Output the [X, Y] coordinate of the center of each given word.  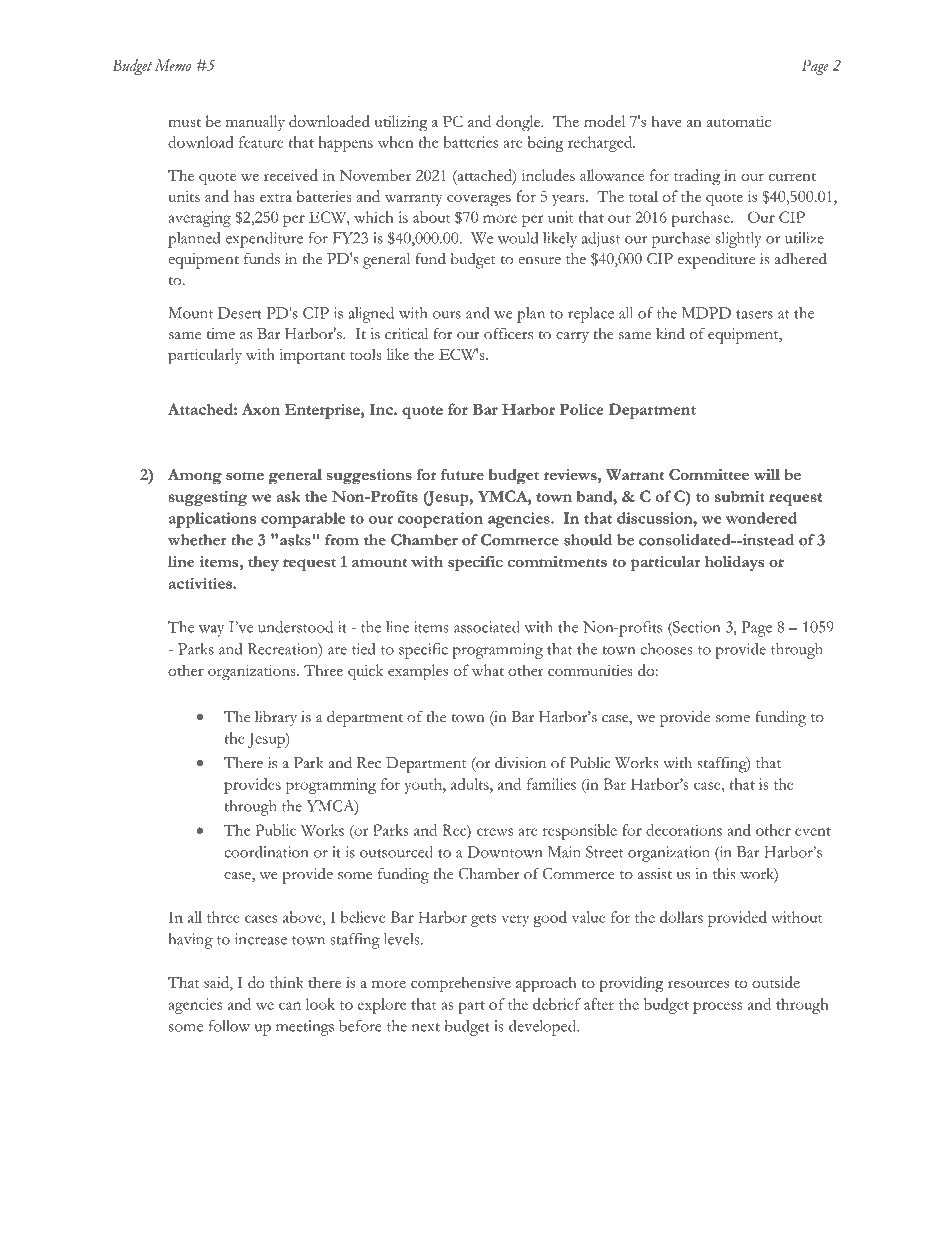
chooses [666, 649]
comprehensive [461, 984]
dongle [519, 123]
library [276, 718]
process [717, 1008]
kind [670, 333]
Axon [261, 409]
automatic [739, 121]
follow [229, 1026]
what [488, 670]
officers [508, 333]
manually [255, 123]
